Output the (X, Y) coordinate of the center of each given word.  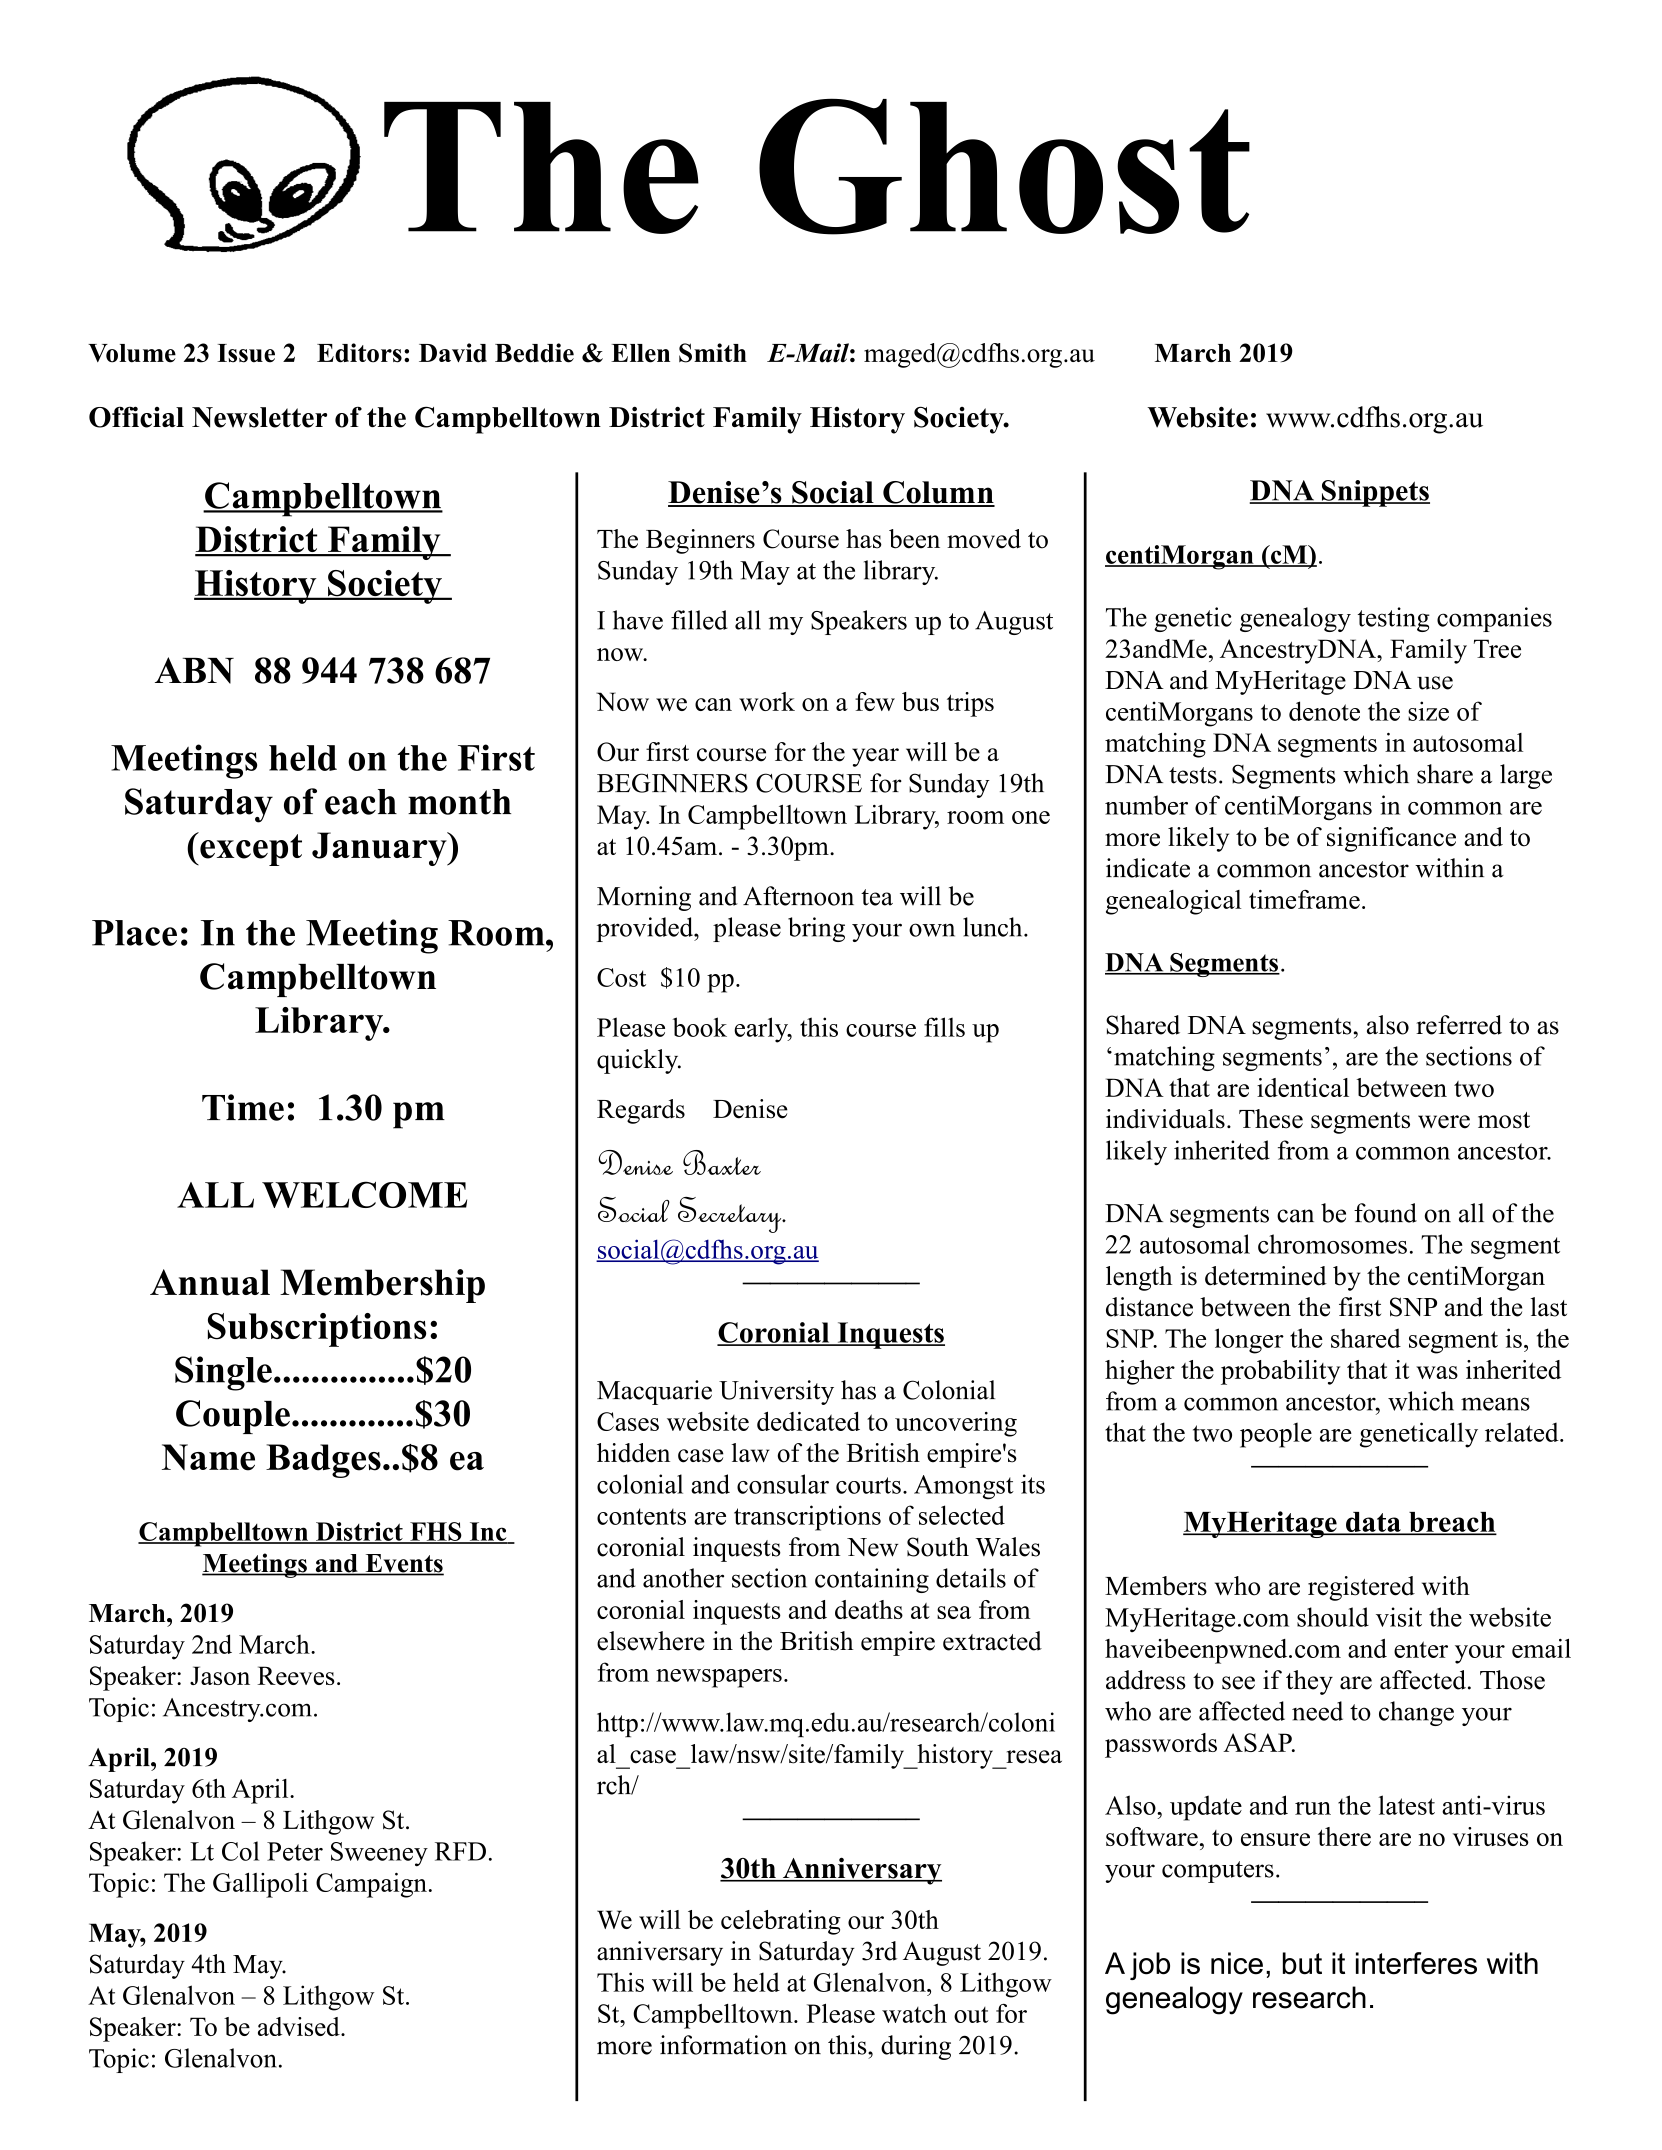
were (1444, 1122)
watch (914, 2013)
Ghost (1004, 166)
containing (872, 1580)
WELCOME (364, 1194)
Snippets (1374, 493)
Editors (359, 353)
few (875, 701)
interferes (1416, 1963)
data (1373, 1523)
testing (1394, 619)
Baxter (722, 1162)
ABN (194, 670)
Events (403, 1564)
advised (300, 2026)
